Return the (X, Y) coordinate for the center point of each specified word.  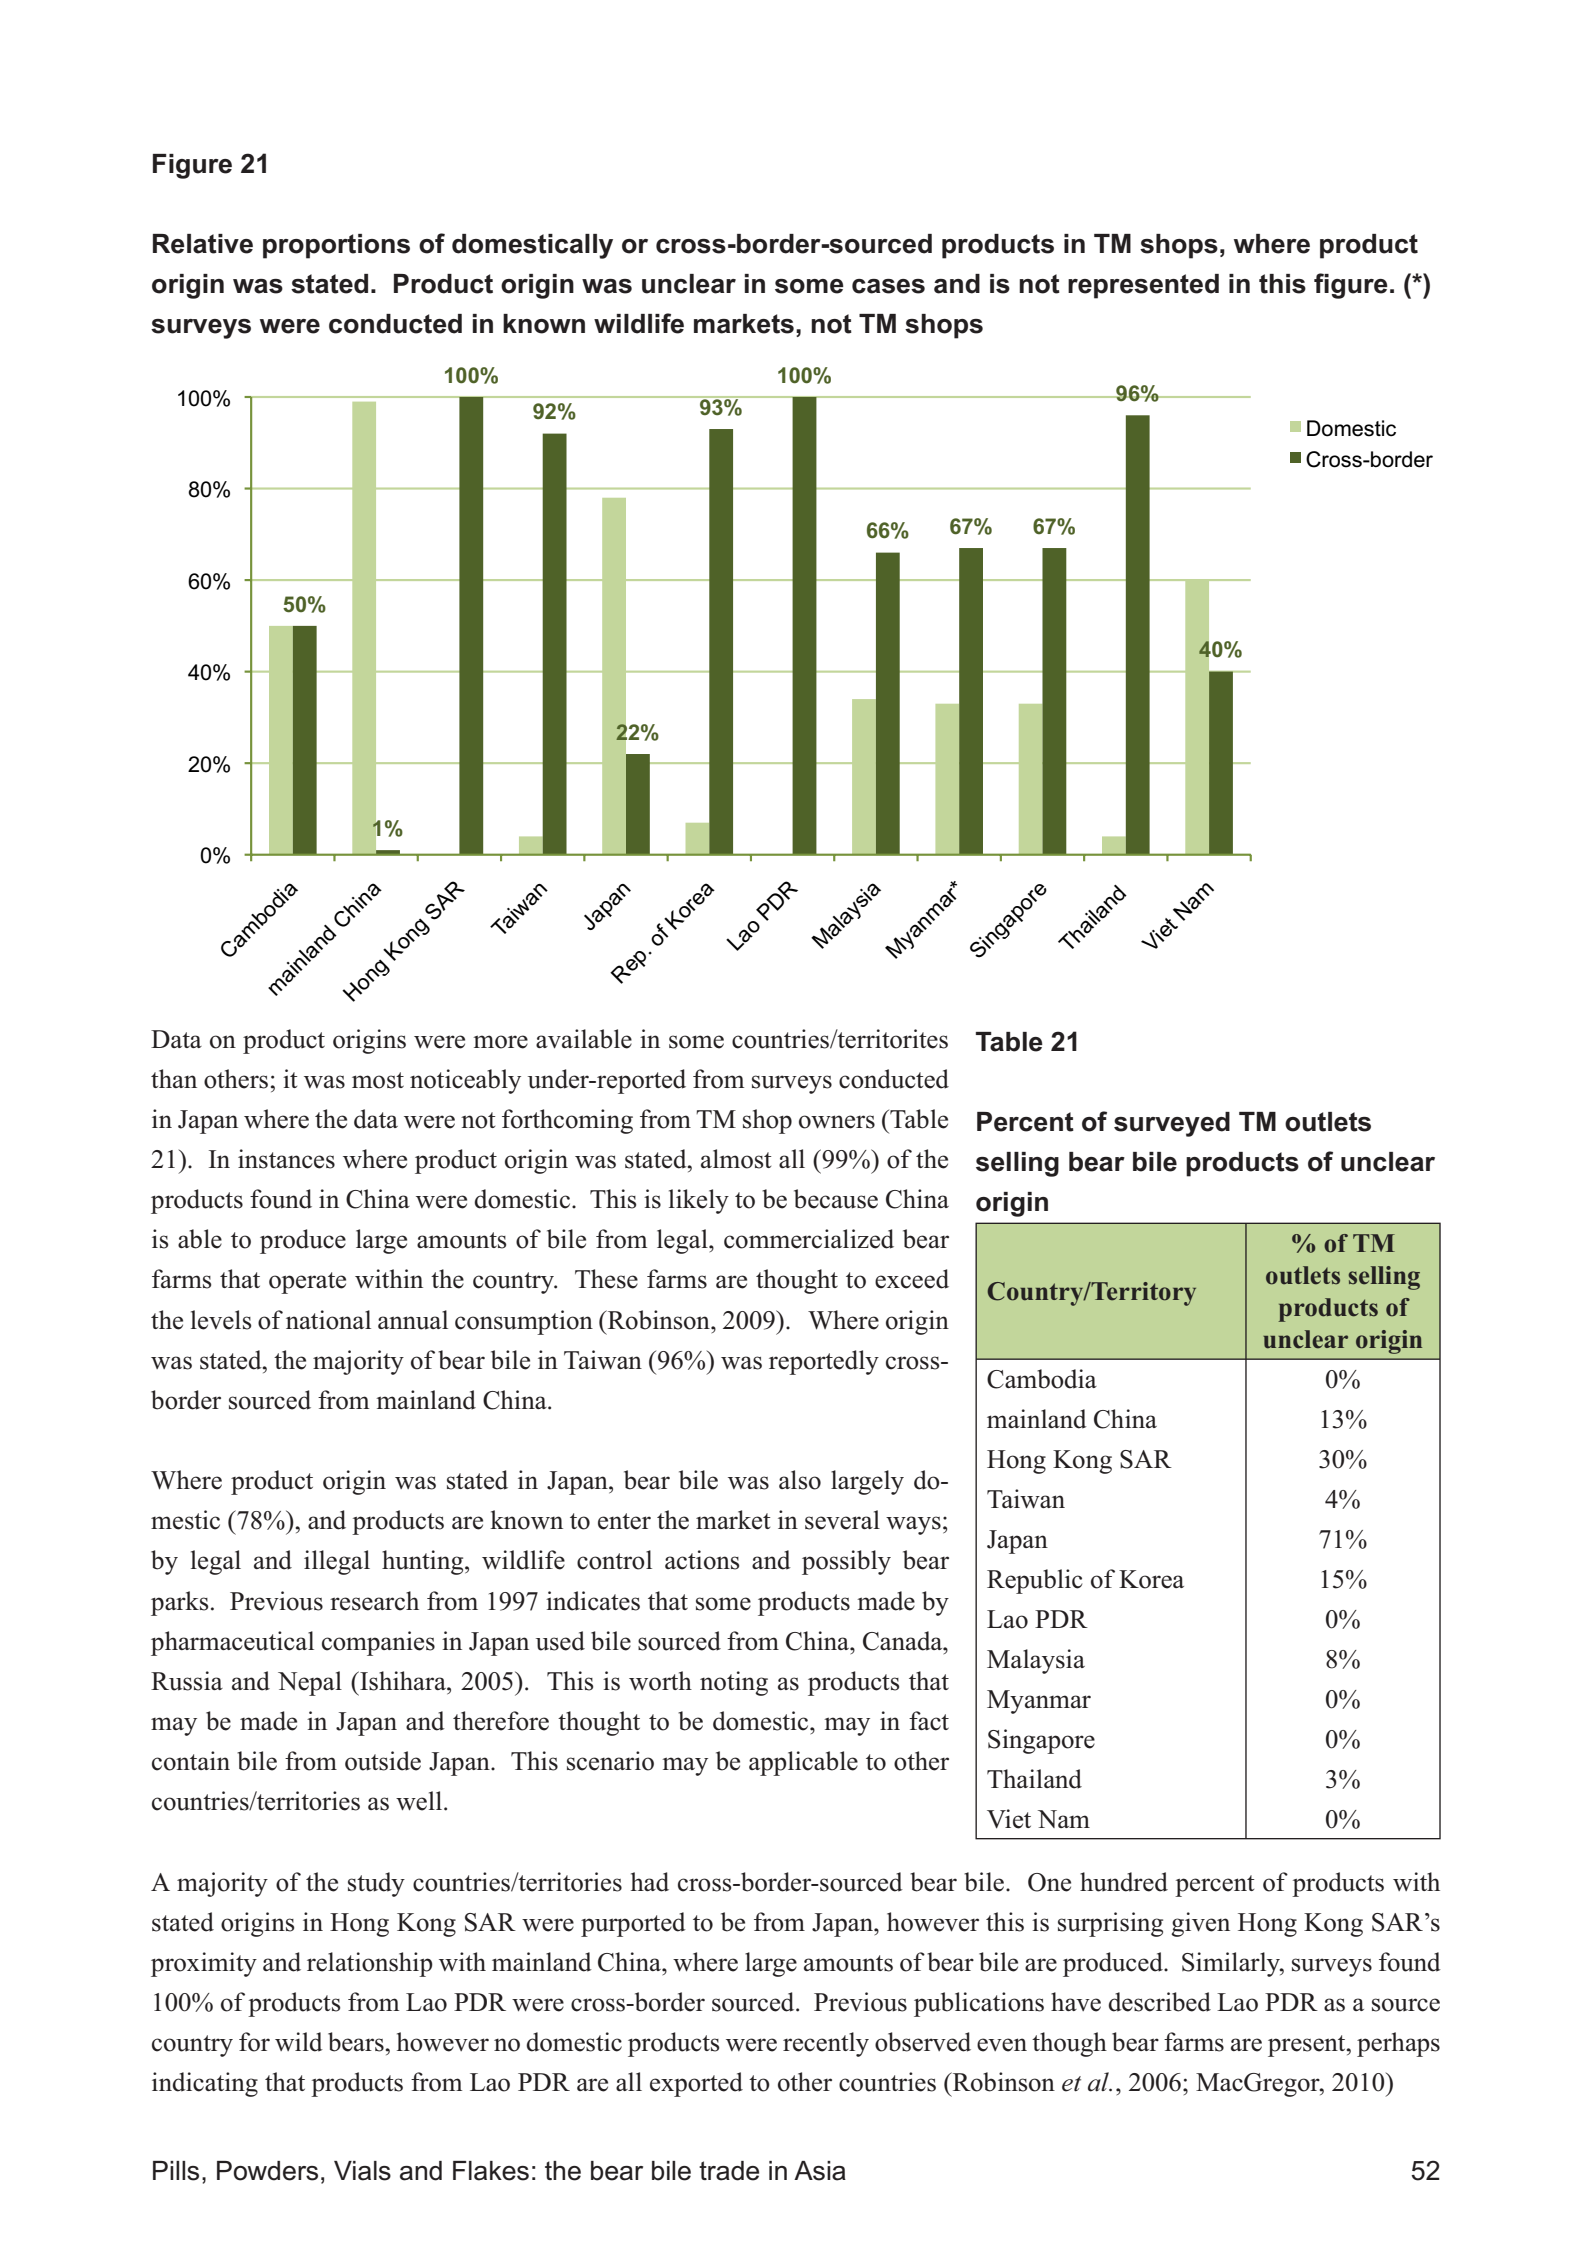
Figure (192, 166)
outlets (1303, 1275)
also (800, 1480)
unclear (1305, 1339)
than (174, 1078)
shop (767, 1121)
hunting (424, 1562)
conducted (894, 1079)
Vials (362, 2171)
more (500, 1042)
